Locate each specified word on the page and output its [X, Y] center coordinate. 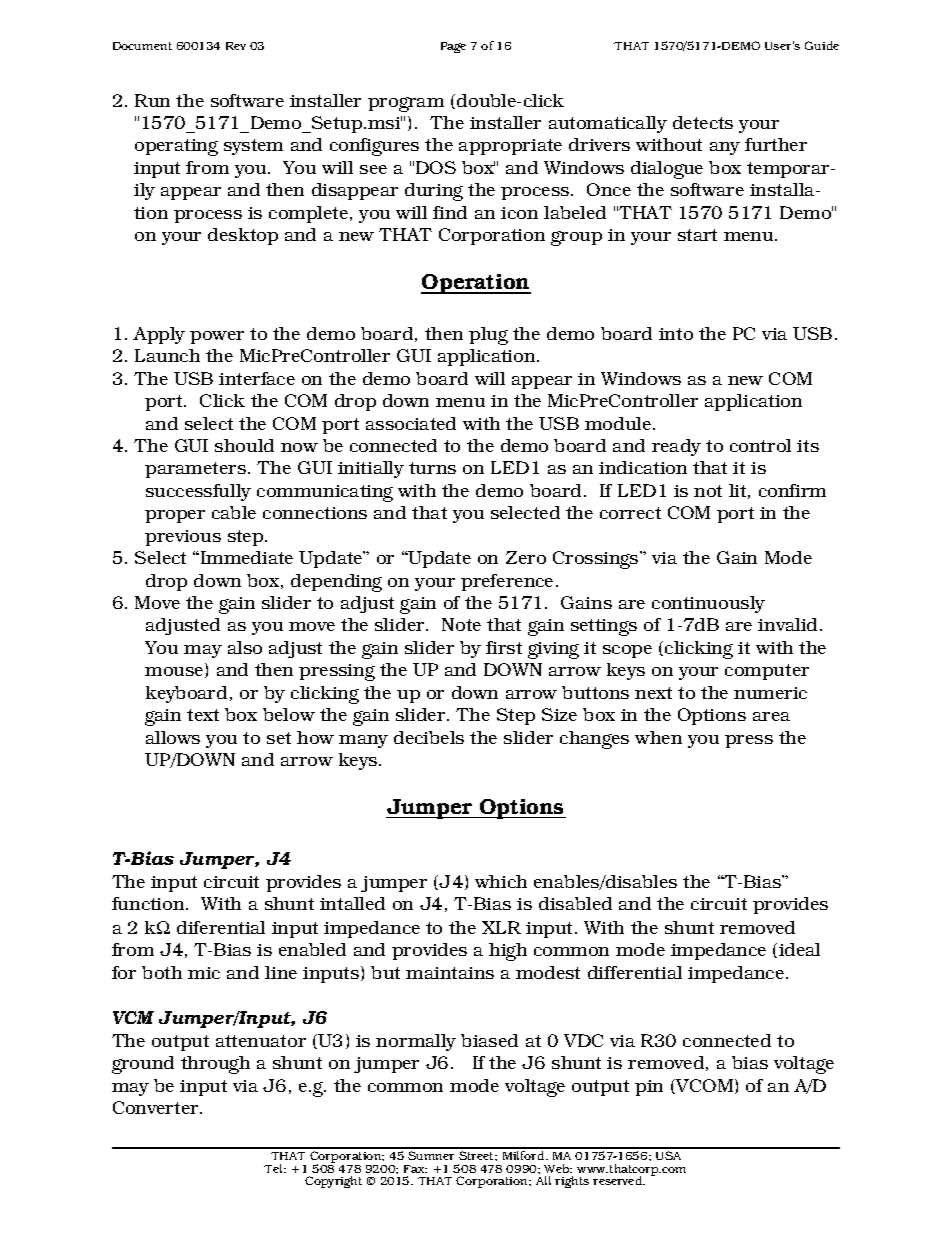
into [676, 334]
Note [461, 624]
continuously [708, 604]
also [245, 647]
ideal [799, 949]
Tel [274, 1168]
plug [488, 336]
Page [453, 47]
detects [703, 122]
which [501, 881]
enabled [312, 949]
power [217, 337]
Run [152, 100]
